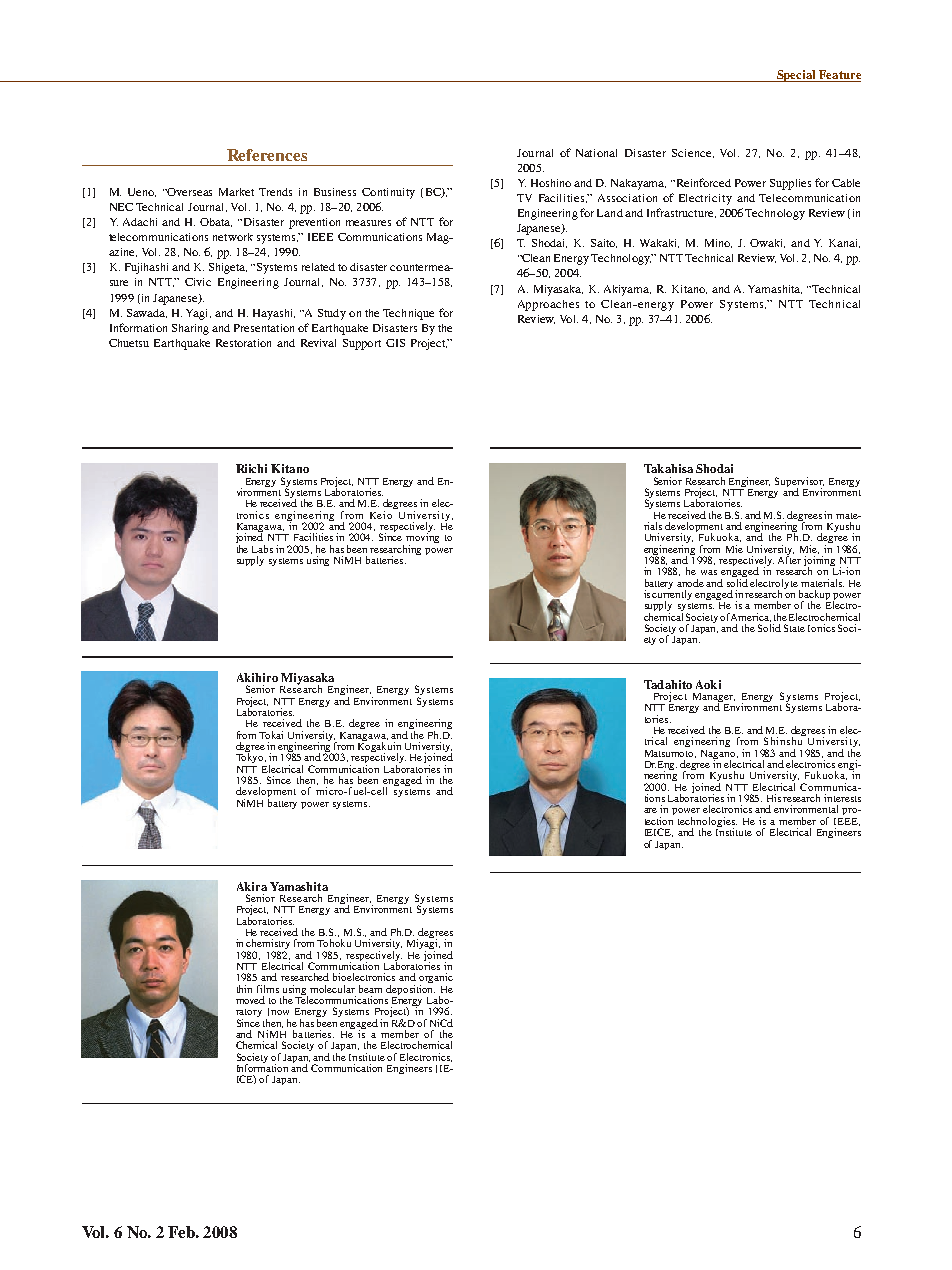 This screenshot has width=952, height=1270. I want to click on After, so click(789, 559).
